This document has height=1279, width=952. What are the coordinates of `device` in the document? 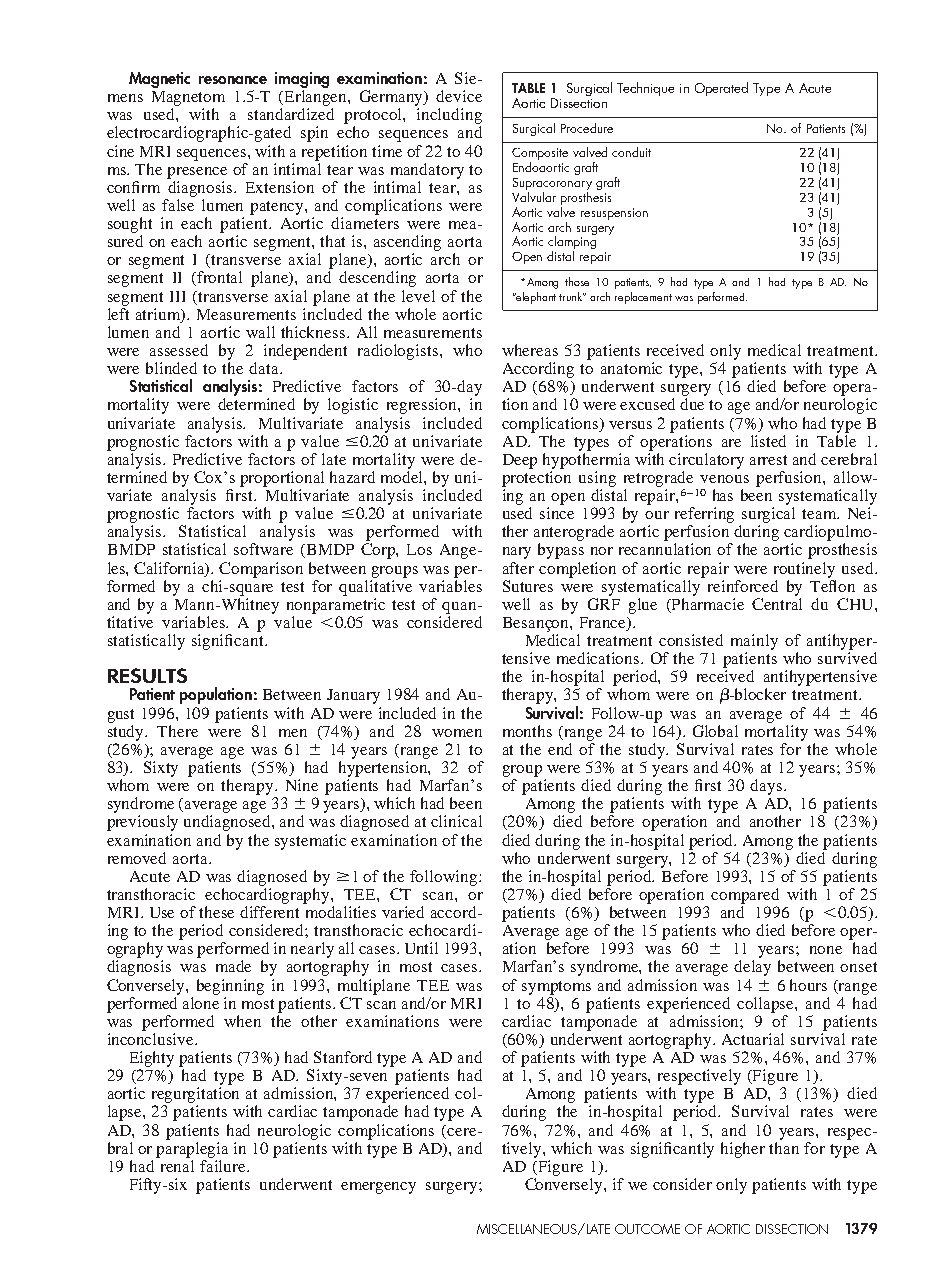 It's located at (459, 96).
